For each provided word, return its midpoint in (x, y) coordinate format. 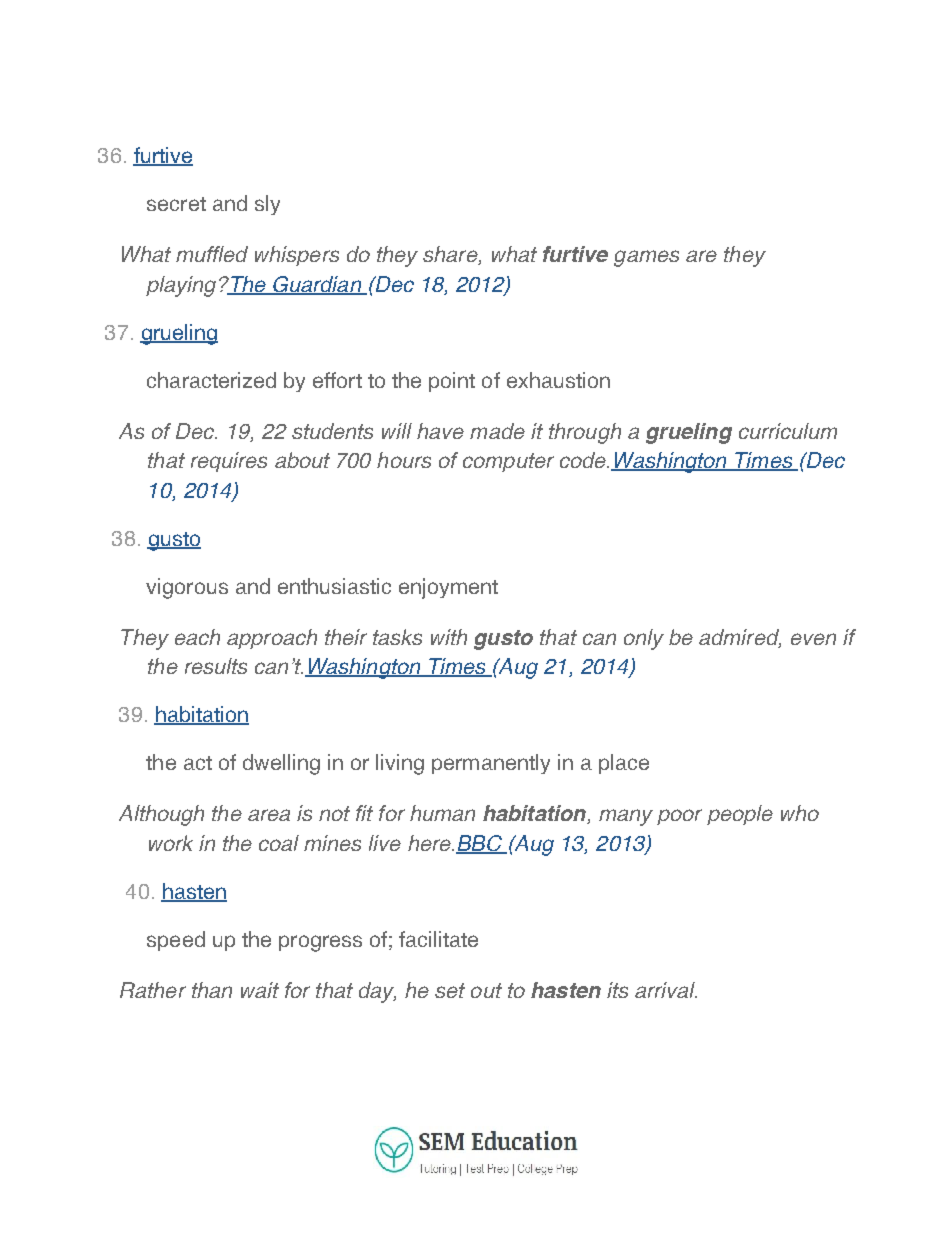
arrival (666, 990)
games (646, 258)
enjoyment (448, 588)
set (450, 990)
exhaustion (558, 380)
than (212, 990)
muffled (212, 254)
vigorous (187, 588)
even (813, 639)
